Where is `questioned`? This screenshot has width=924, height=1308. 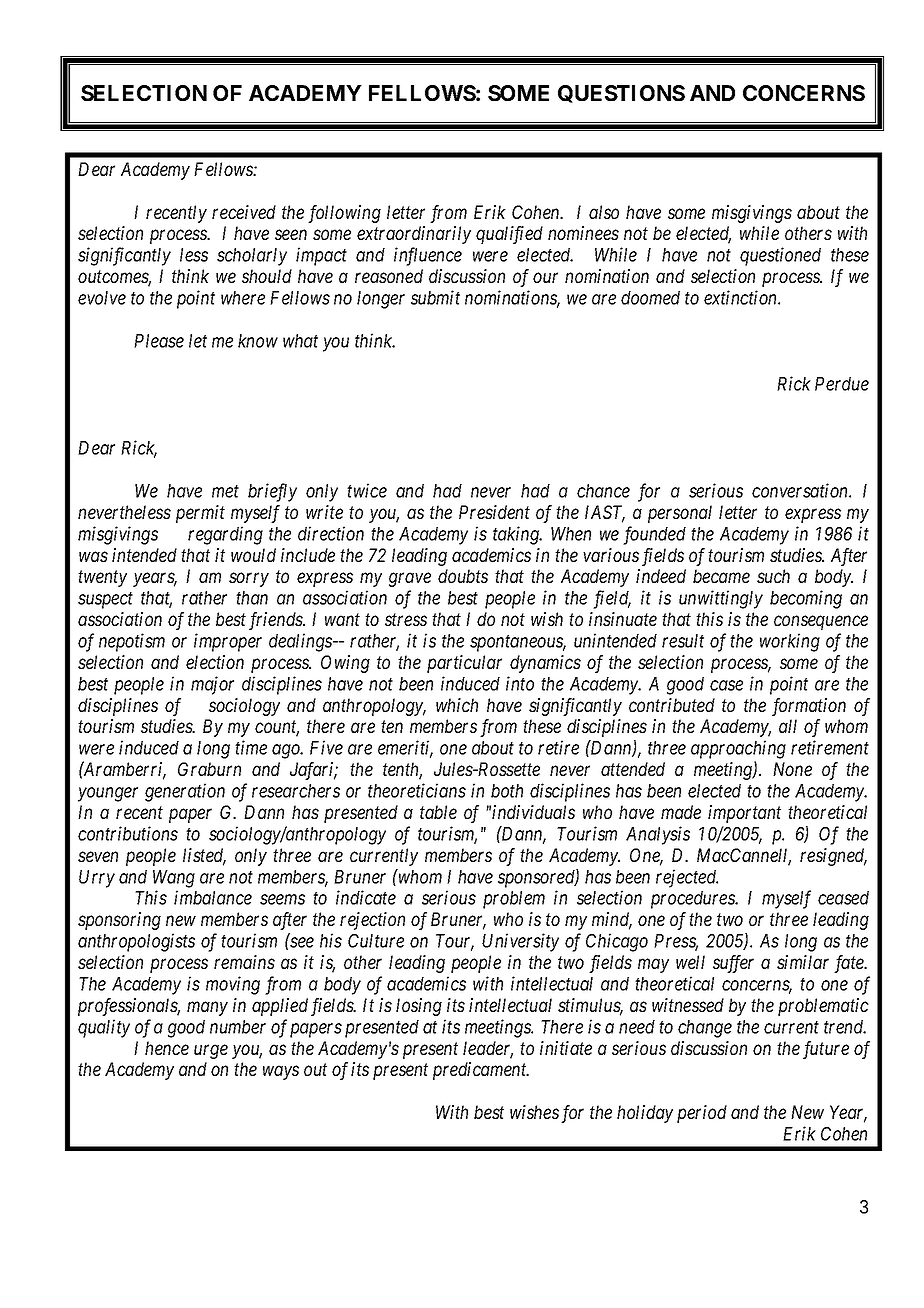
questioned is located at coordinates (780, 256).
